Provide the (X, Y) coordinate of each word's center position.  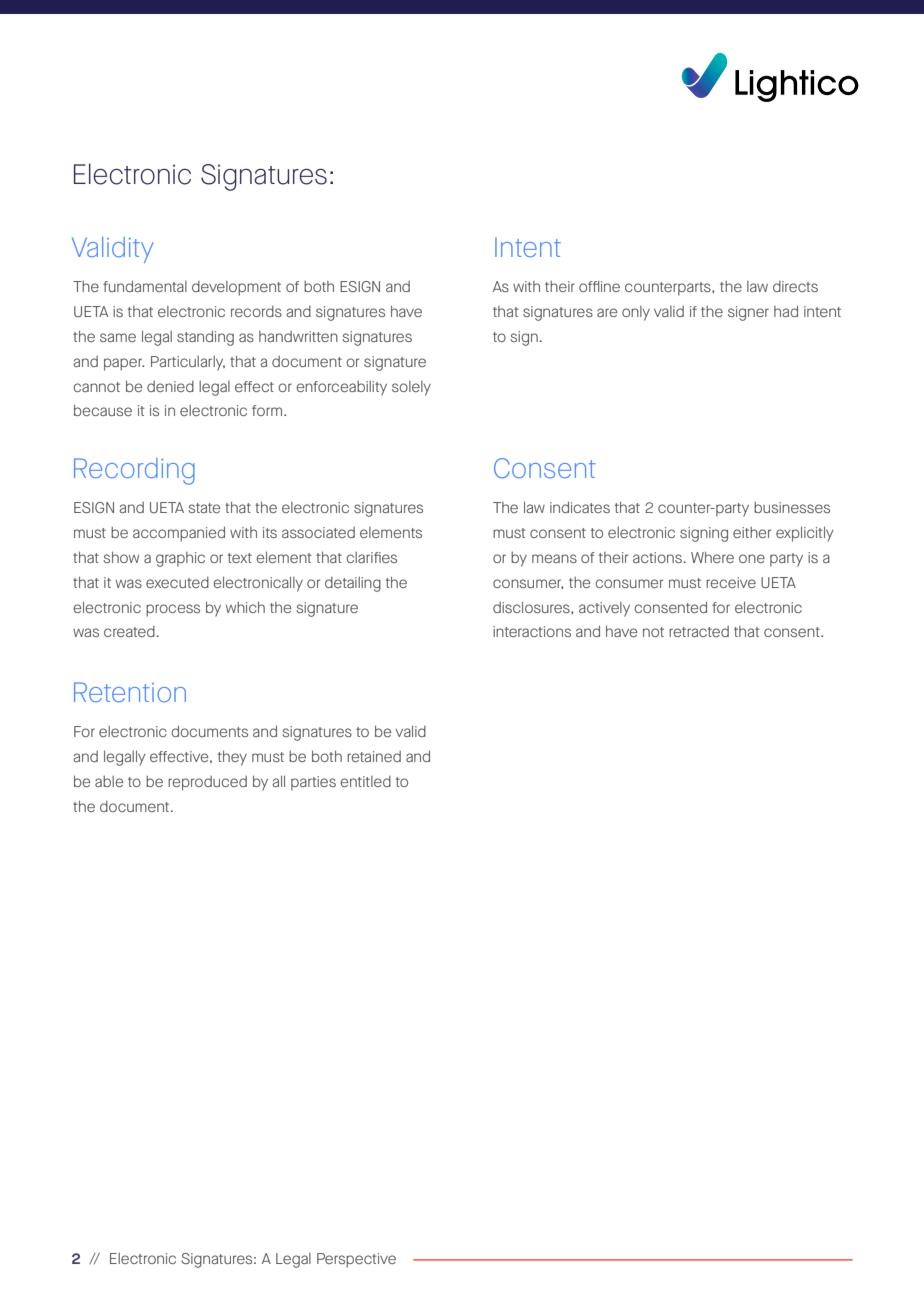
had (786, 311)
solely (411, 388)
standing (205, 338)
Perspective (356, 1260)
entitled (365, 781)
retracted (699, 631)
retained (374, 756)
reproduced (207, 783)
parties (313, 783)
